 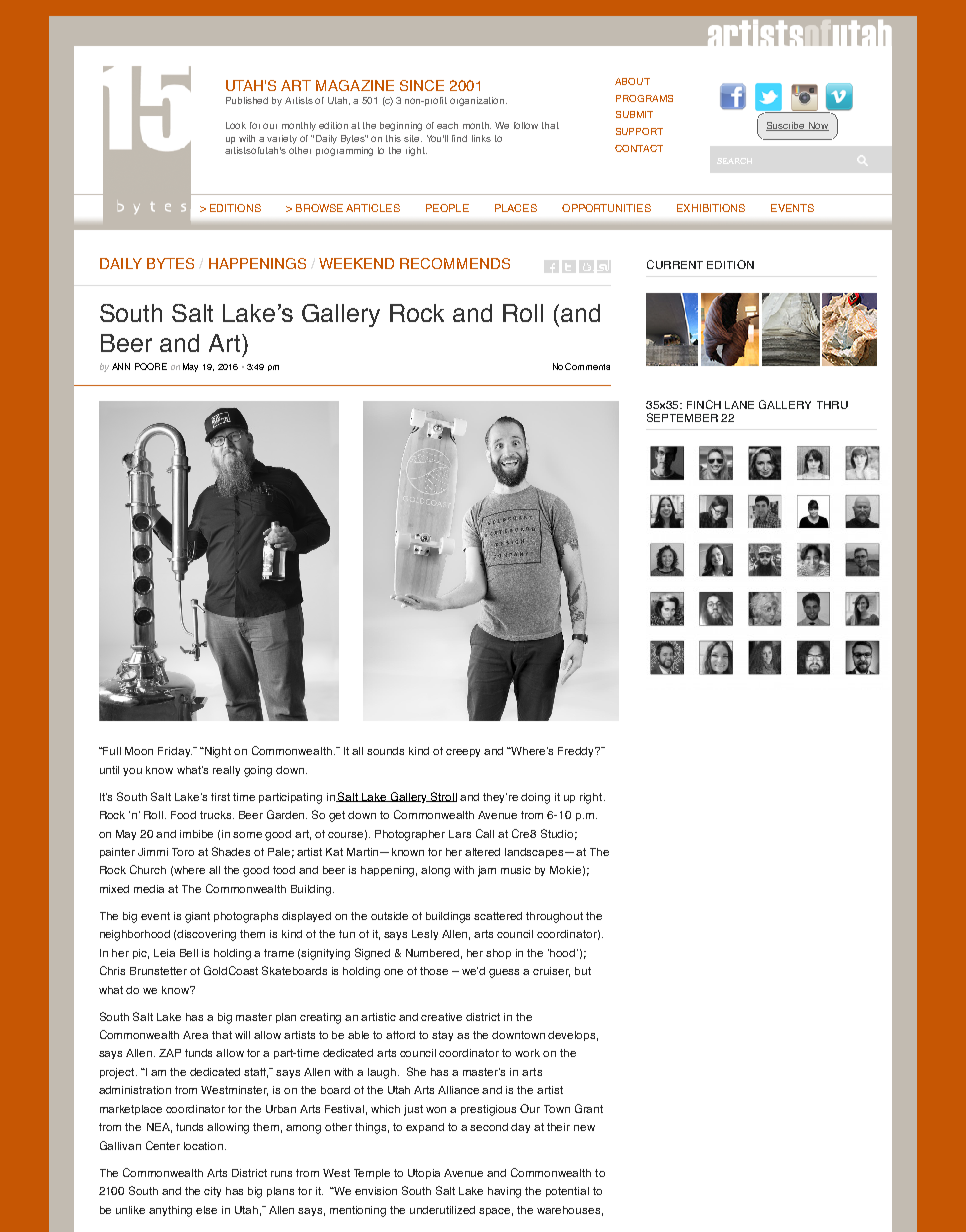 I want to click on scattered, so click(x=498, y=916).
